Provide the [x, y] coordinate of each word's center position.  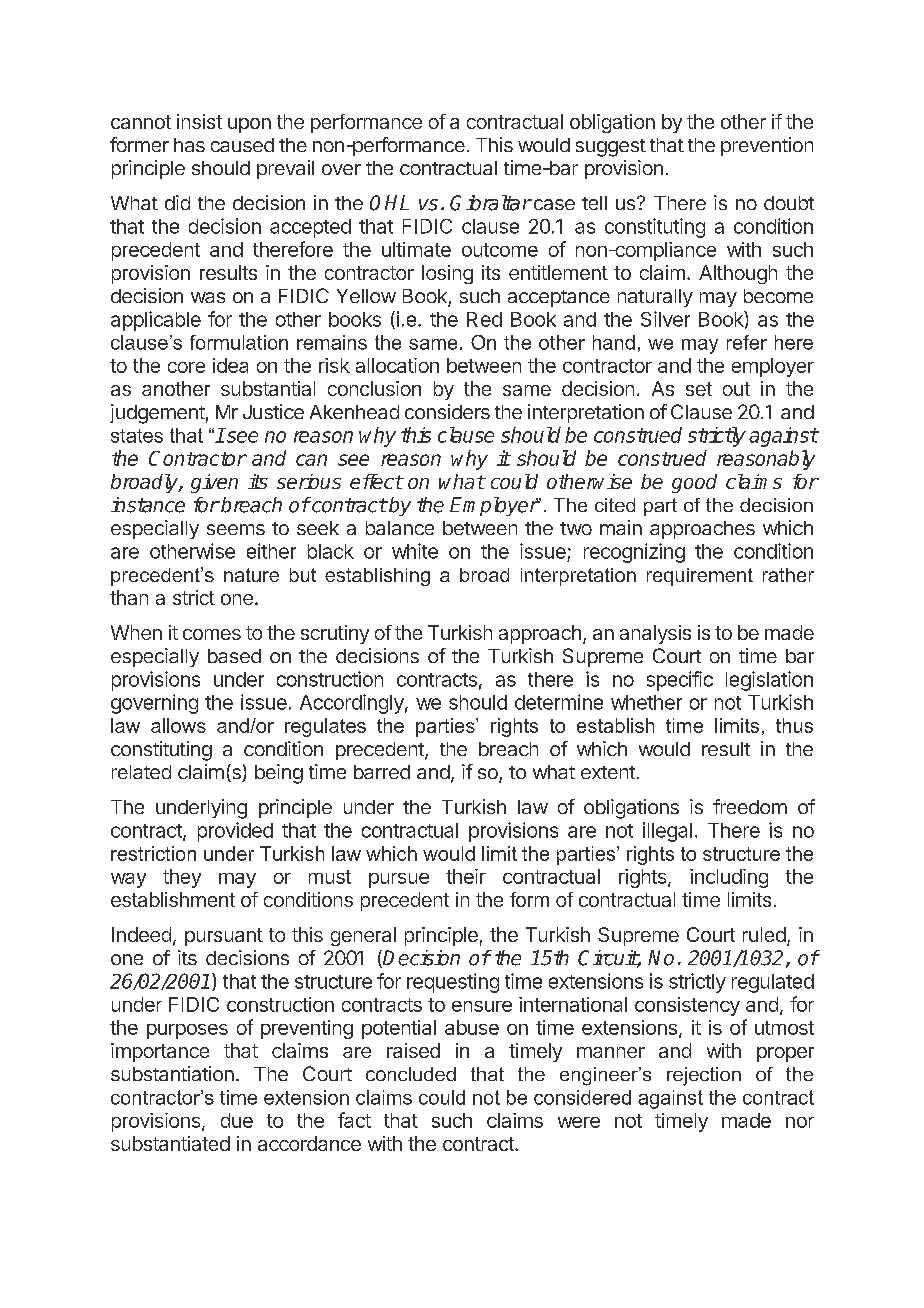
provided [235, 832]
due [237, 1120]
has [189, 145]
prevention [767, 146]
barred [382, 772]
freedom [750, 806]
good [694, 483]
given [214, 483]
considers [447, 411]
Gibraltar [491, 203]
